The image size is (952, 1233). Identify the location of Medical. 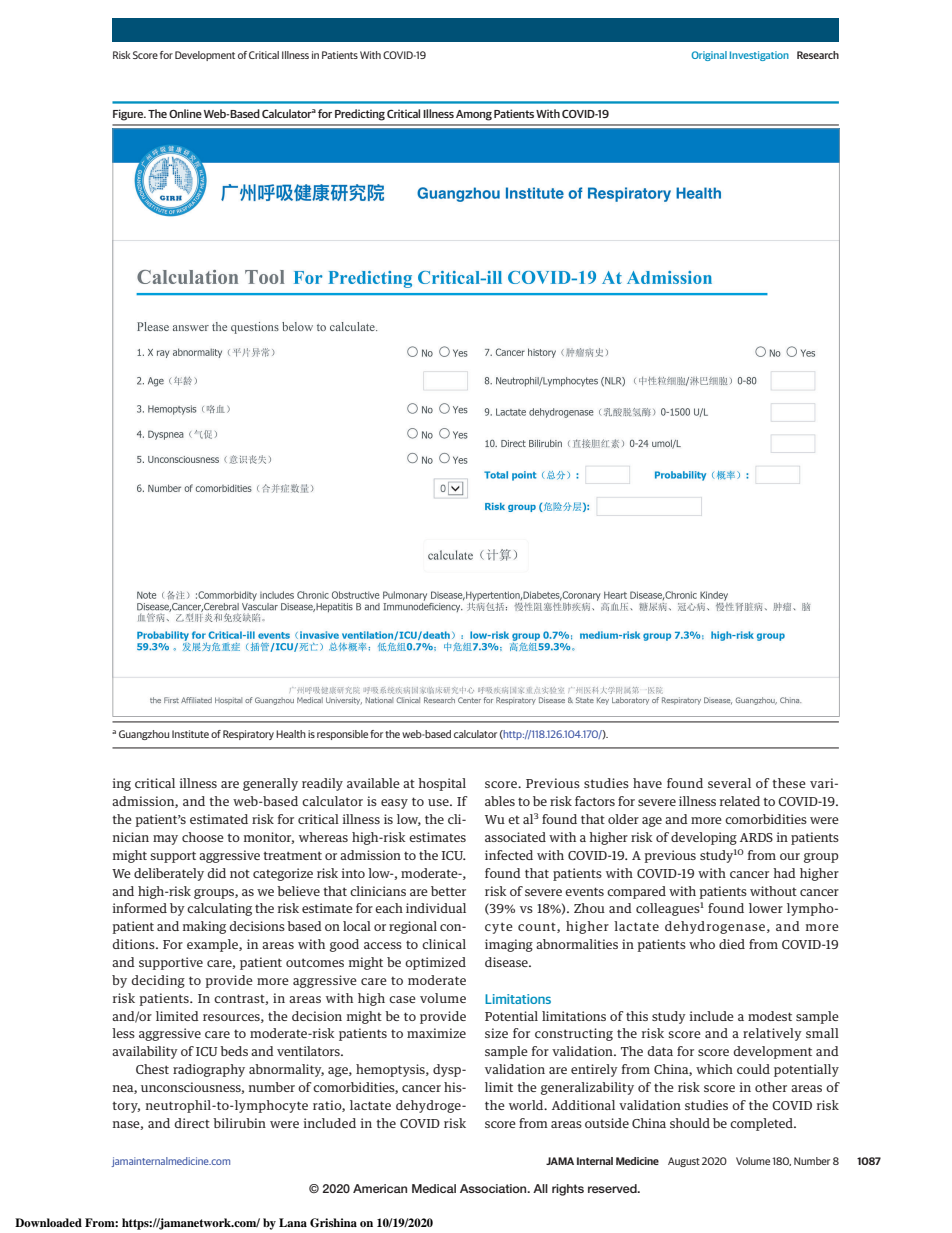
(434, 1188).
